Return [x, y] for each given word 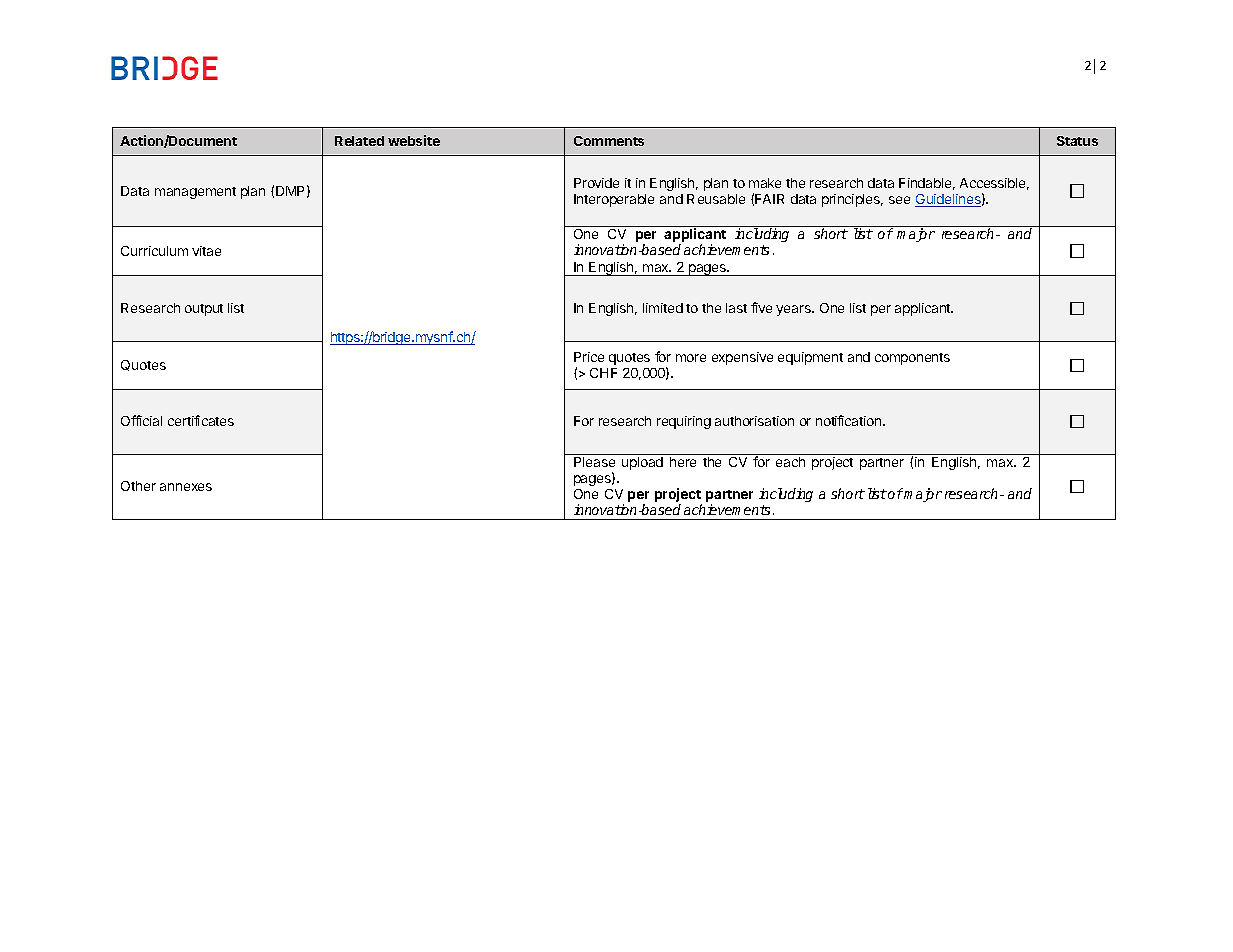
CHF [603, 373]
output [204, 310]
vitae [206, 251]
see [899, 200]
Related [359, 141]
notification [850, 420]
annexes [186, 487]
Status [1077, 141]
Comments [609, 141]
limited [663, 308]
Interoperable [614, 200]
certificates [201, 420]
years [794, 310]
